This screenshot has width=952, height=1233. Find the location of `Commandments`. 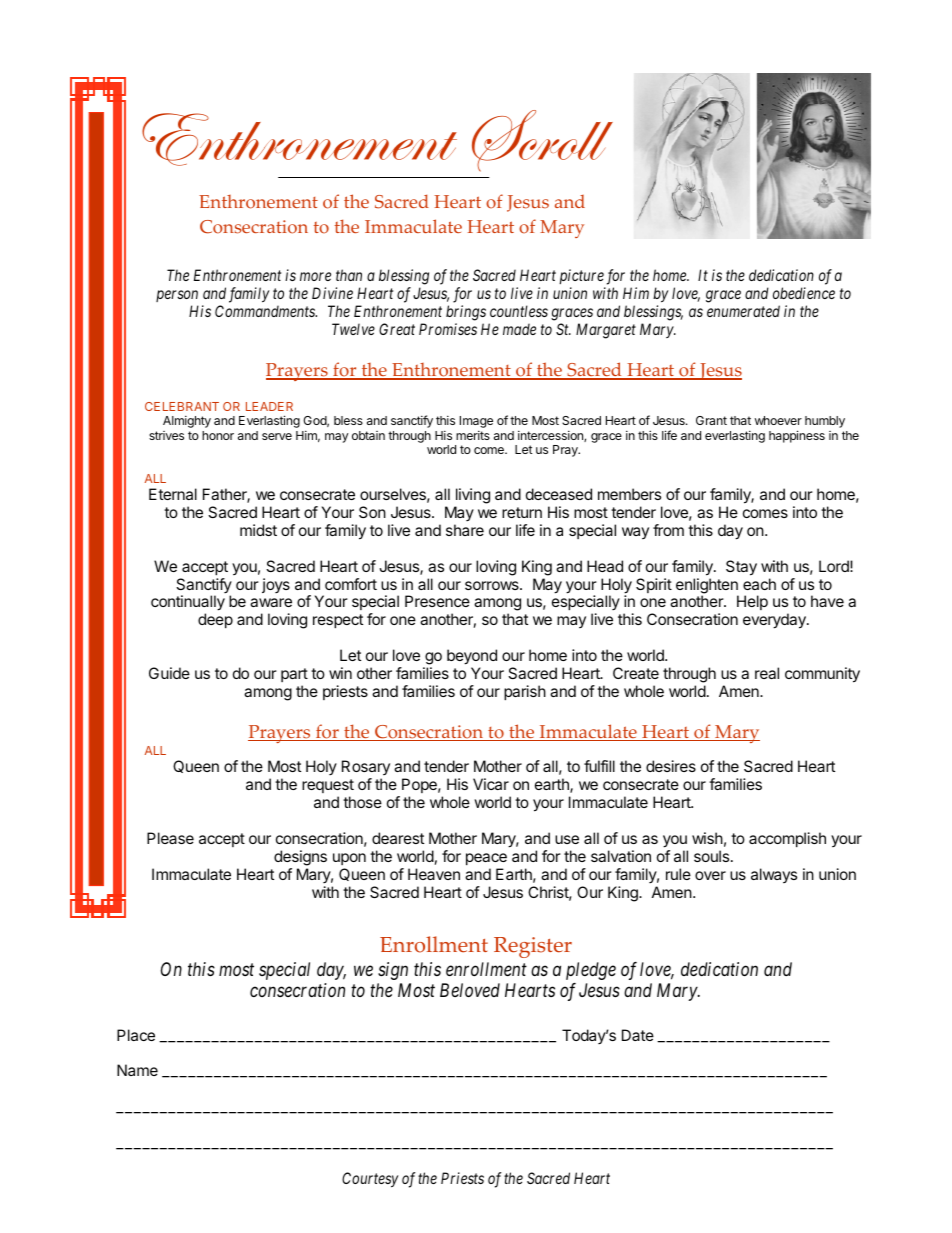

Commandments is located at coordinates (266, 311).
